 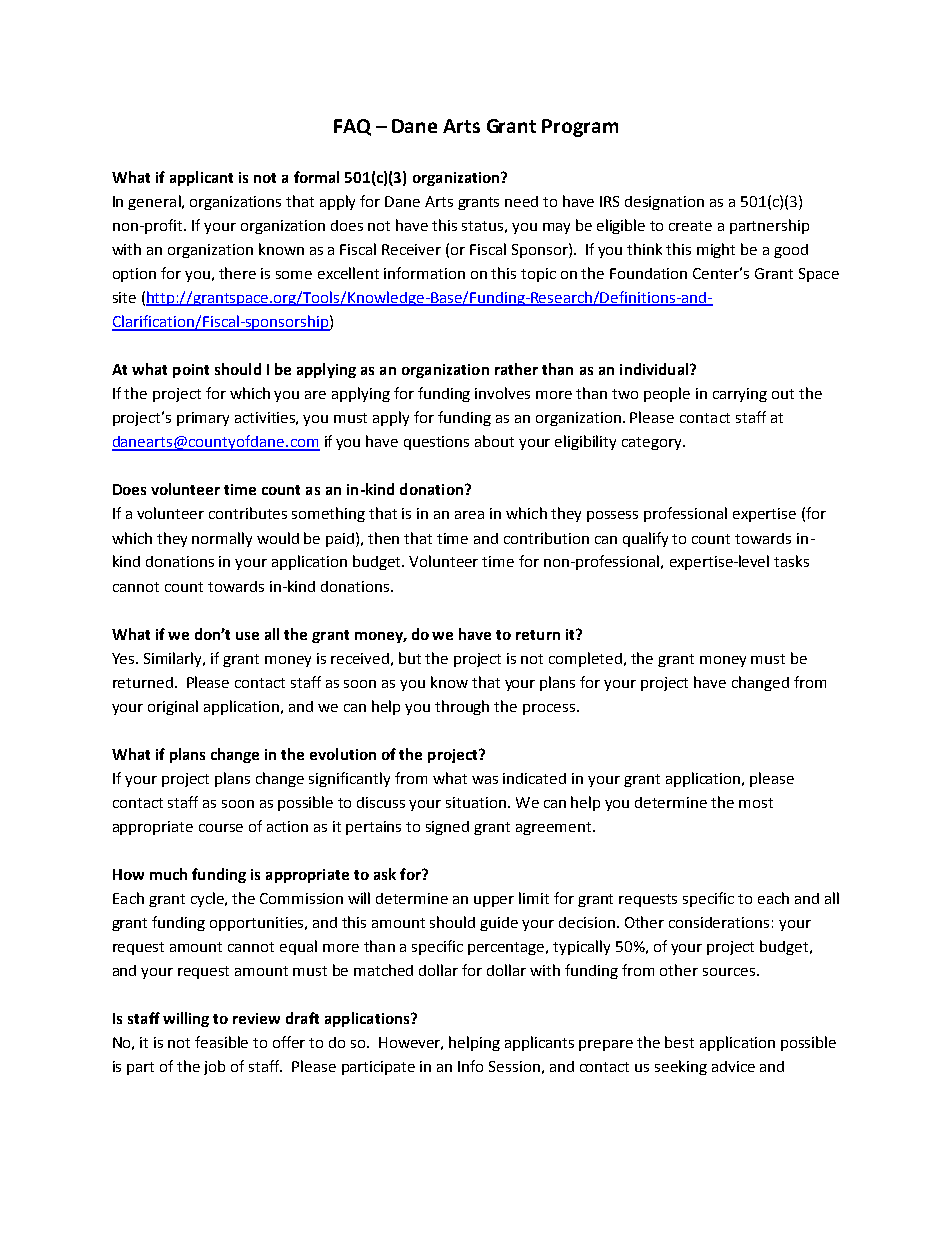 I want to click on Session, so click(x=514, y=1066).
